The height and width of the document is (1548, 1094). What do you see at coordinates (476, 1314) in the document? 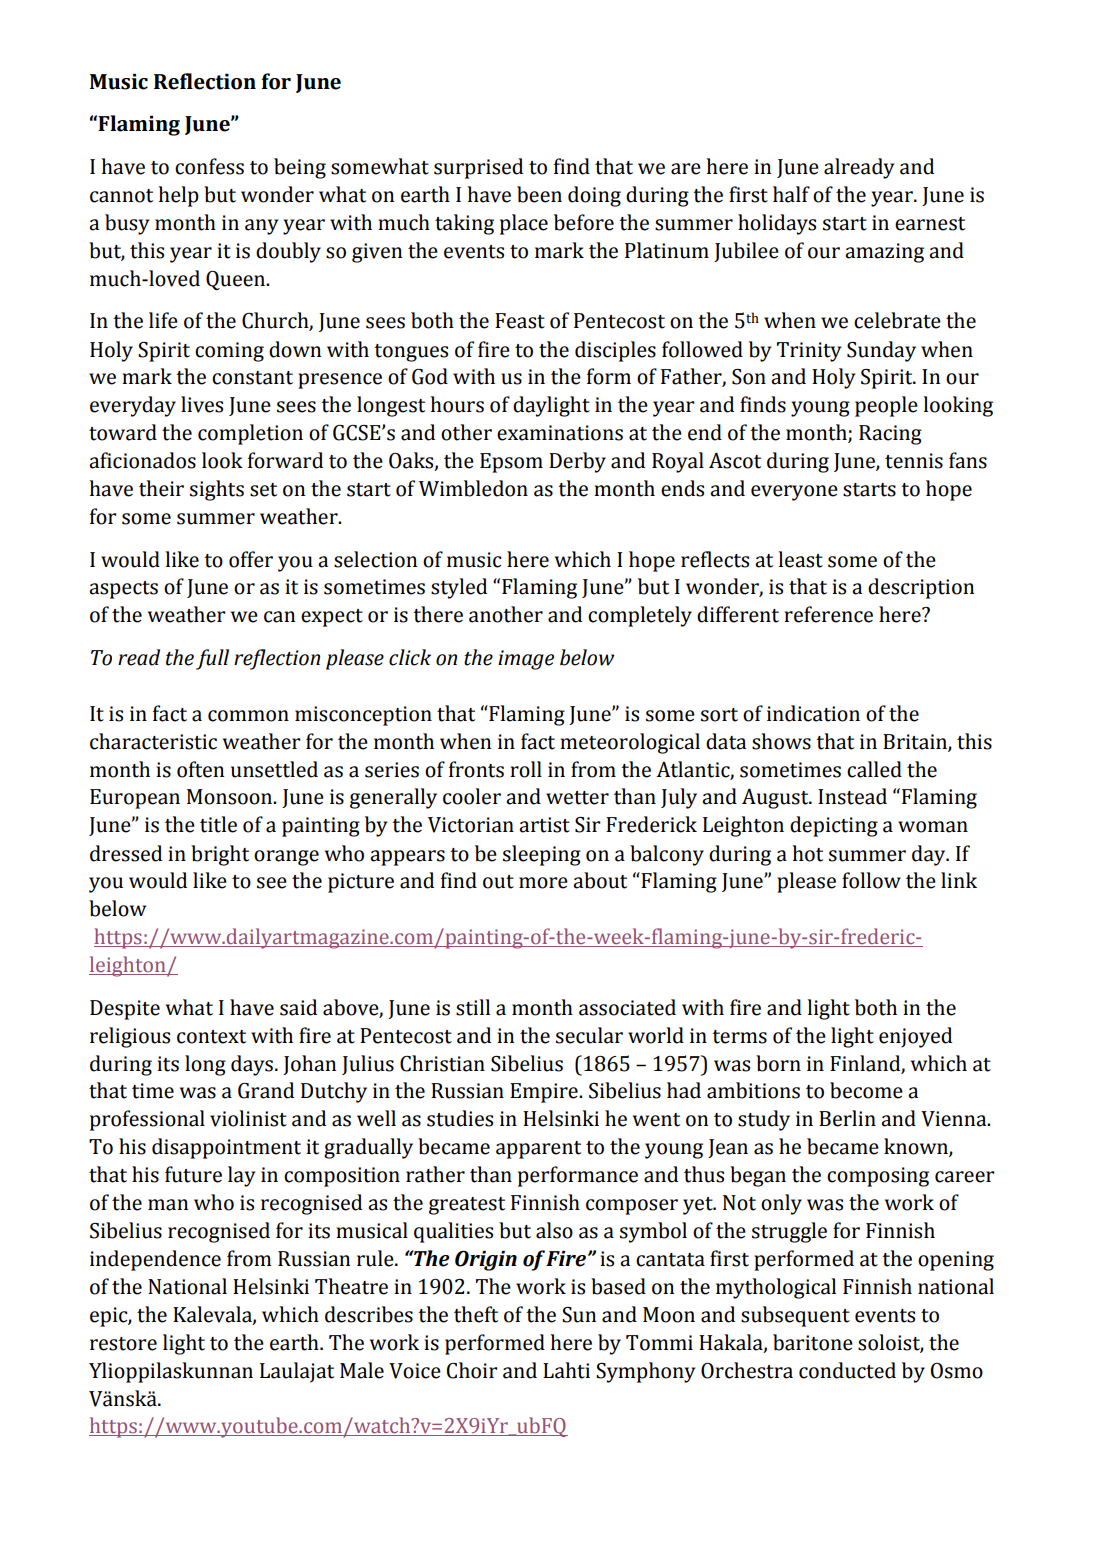
I see `theft` at bounding box center [476, 1314].
